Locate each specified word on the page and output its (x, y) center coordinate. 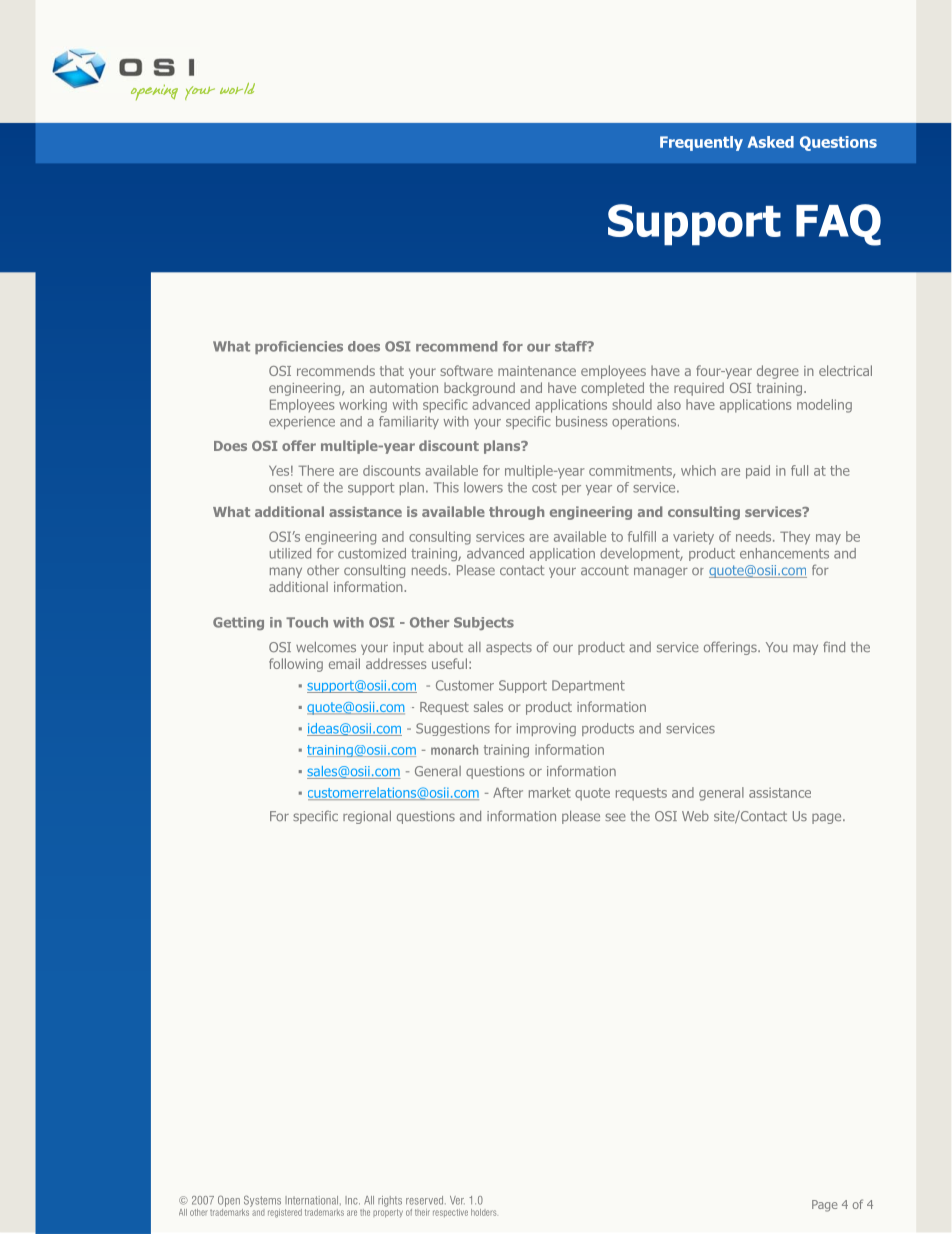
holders (483, 1212)
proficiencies (299, 347)
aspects (509, 648)
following (296, 665)
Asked (771, 142)
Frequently (701, 143)
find (834, 646)
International (313, 1200)
